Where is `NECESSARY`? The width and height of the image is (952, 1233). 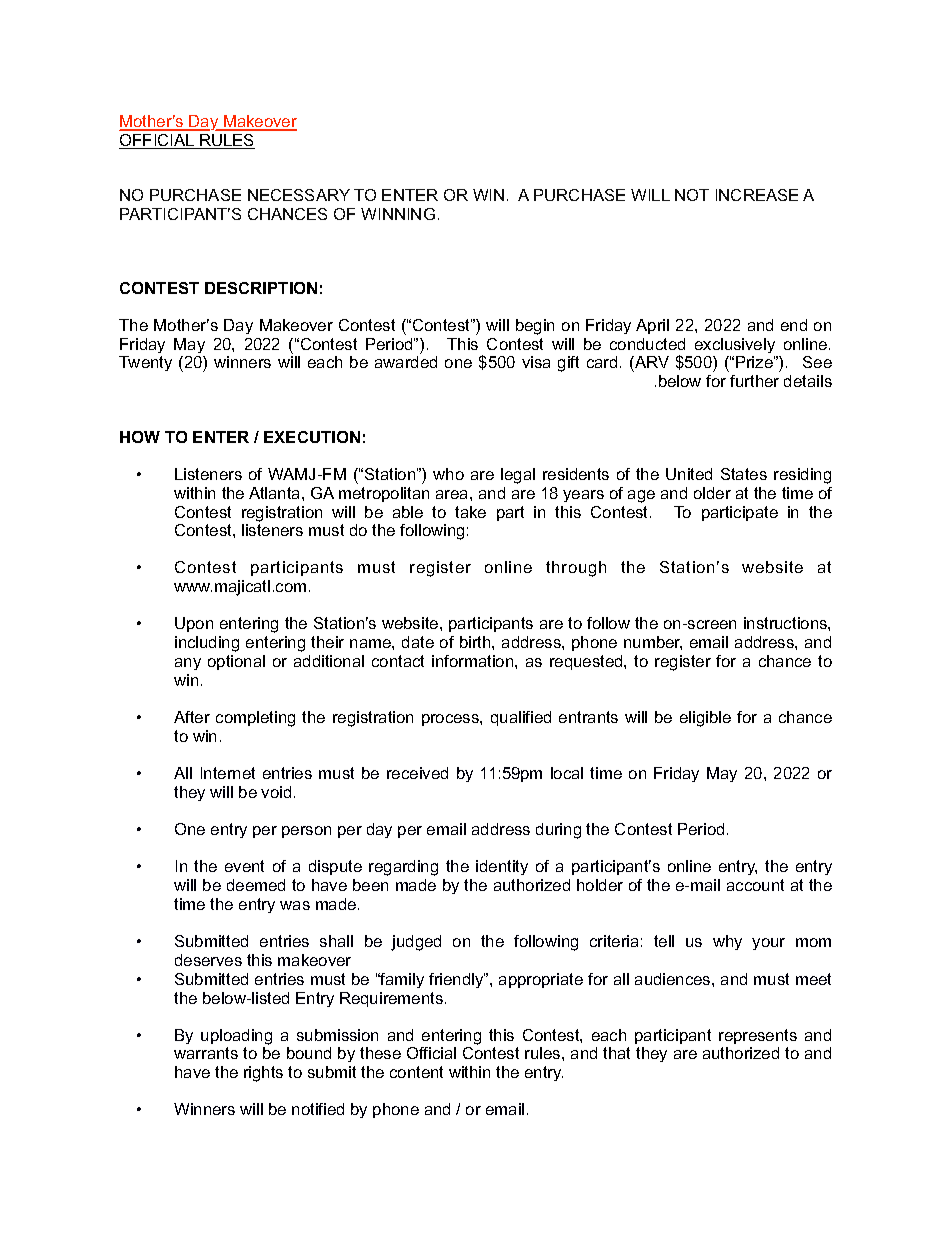
NECESSARY is located at coordinates (299, 195).
